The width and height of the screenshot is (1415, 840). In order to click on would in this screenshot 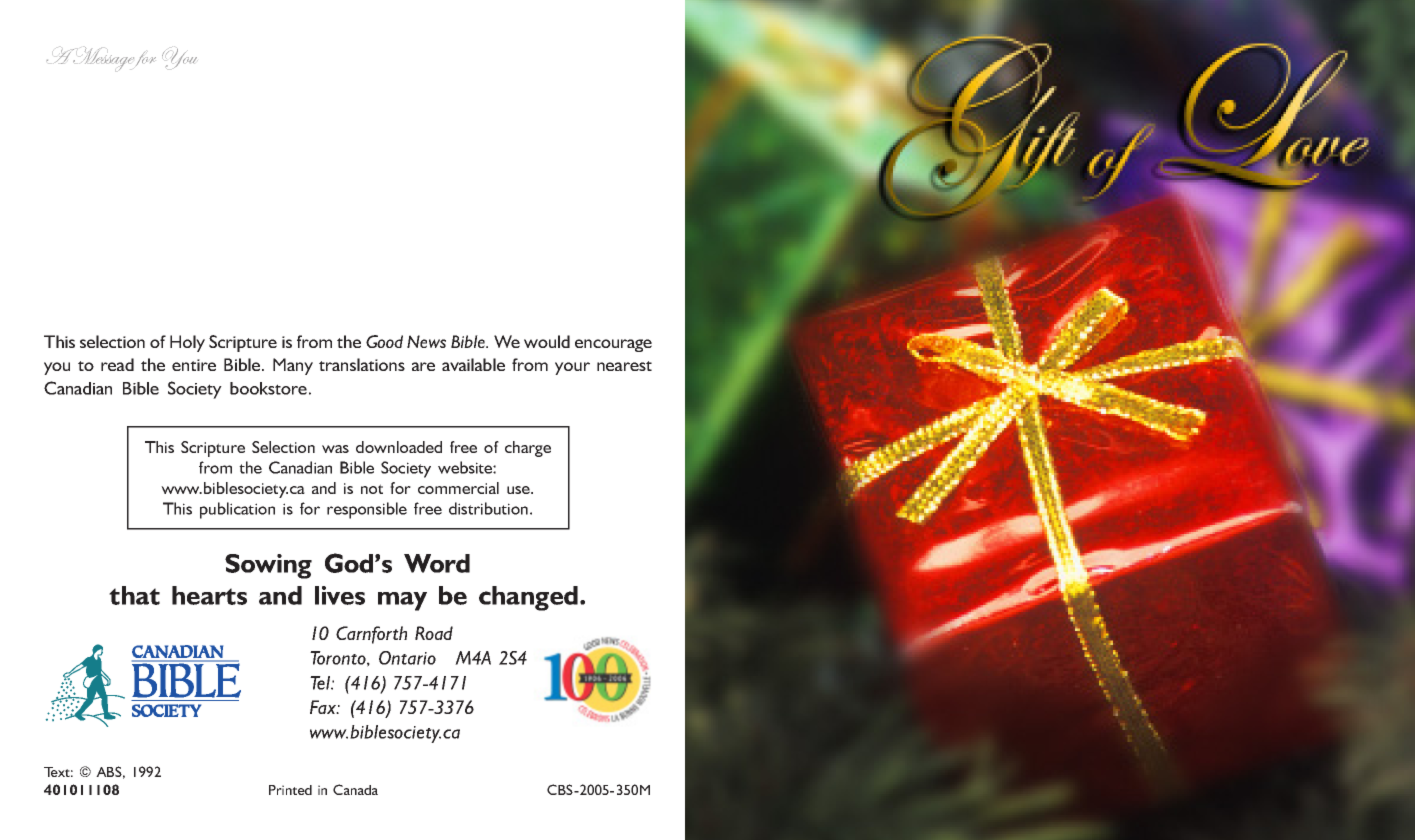, I will do `click(547, 341)`.
